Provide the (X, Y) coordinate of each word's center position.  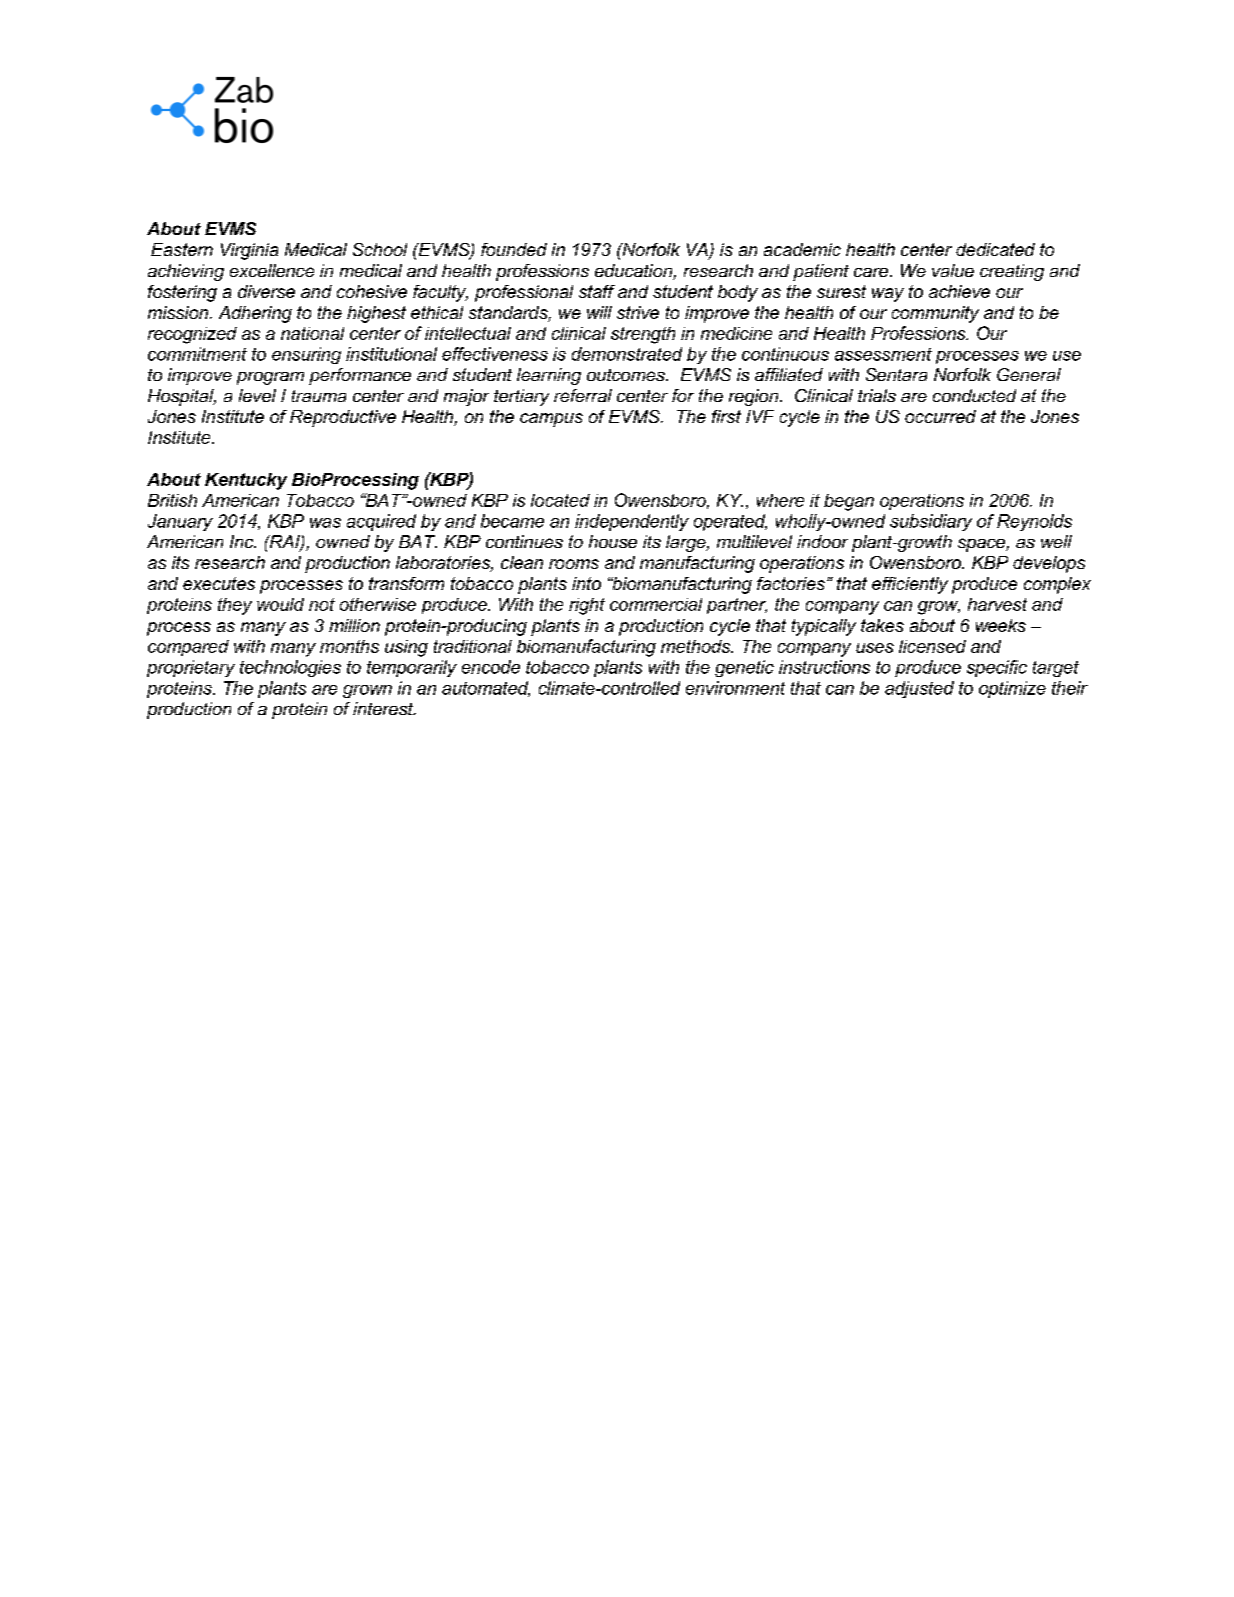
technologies (290, 668)
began (849, 502)
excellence (272, 270)
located (560, 500)
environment (735, 688)
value (953, 270)
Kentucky (246, 481)
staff (597, 291)
